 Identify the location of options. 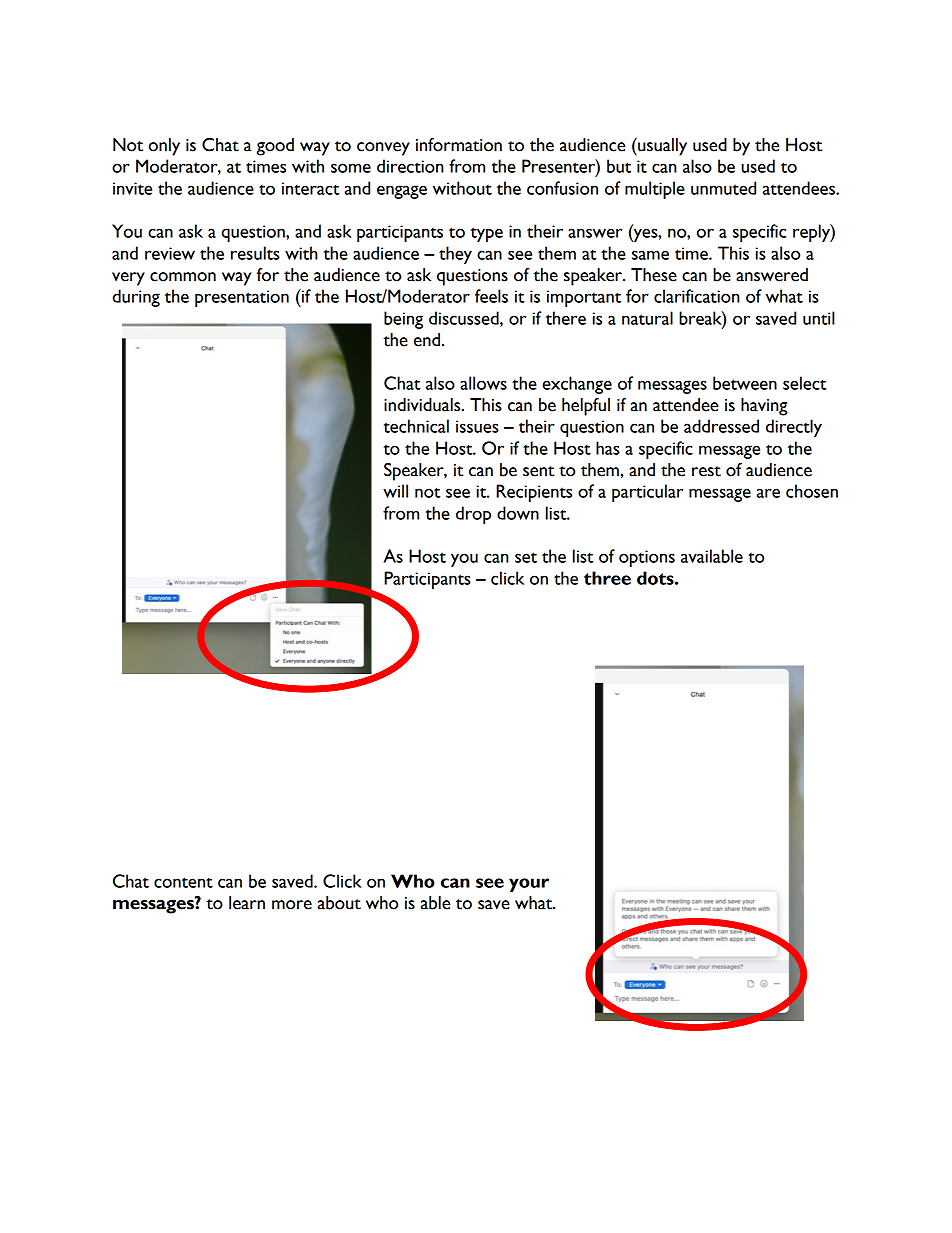
(647, 558).
